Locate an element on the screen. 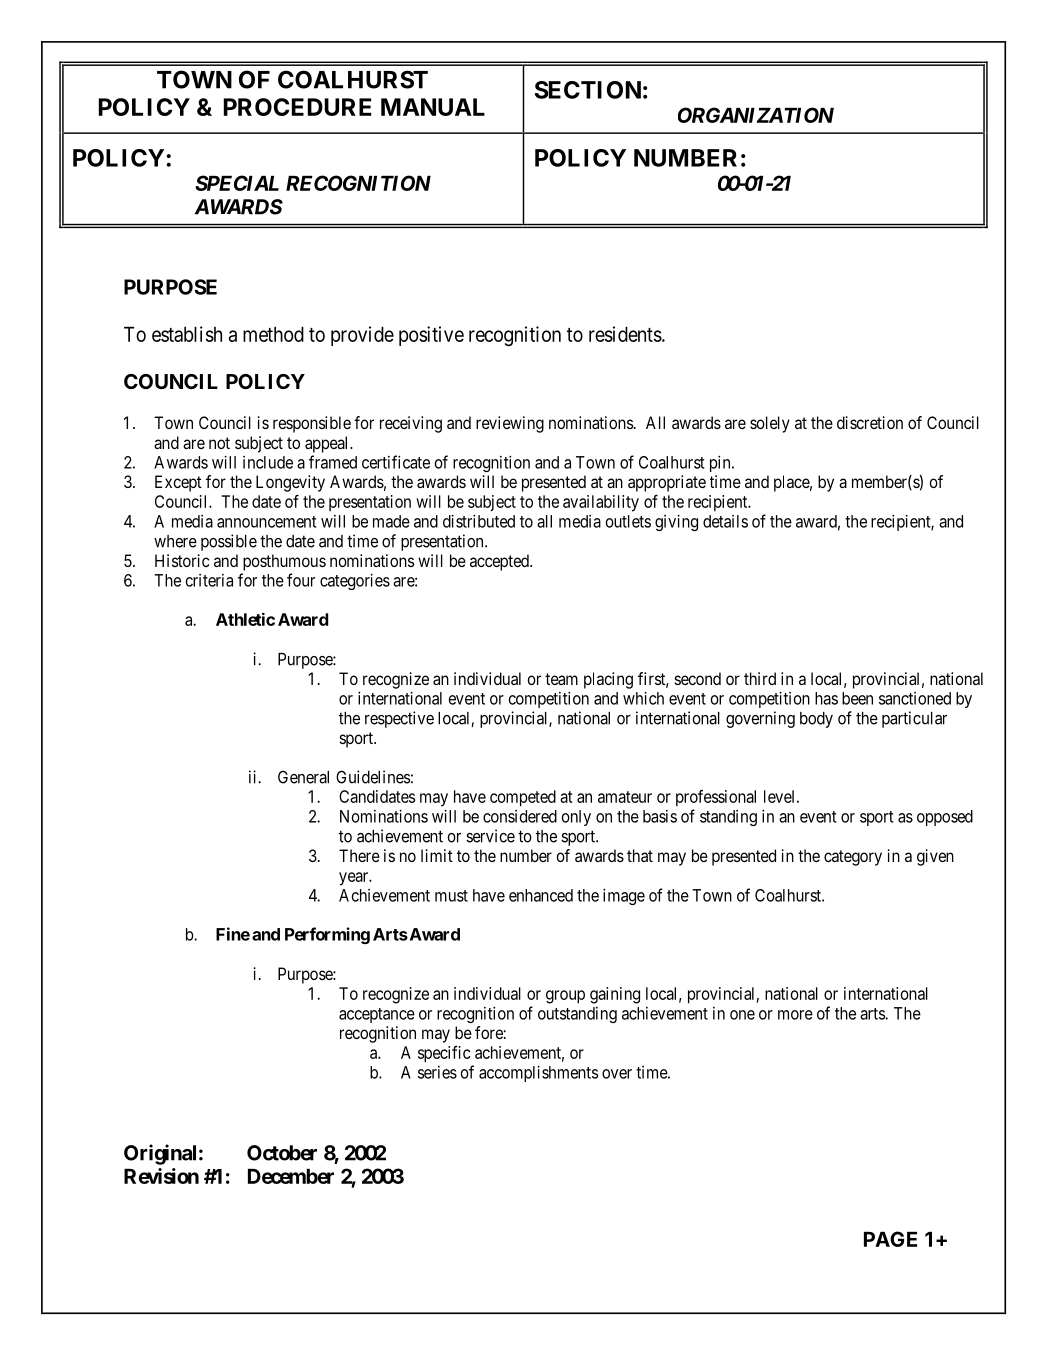 Image resolution: width=1047 pixels, height=1355 pixels. discretion is located at coordinates (870, 422).
